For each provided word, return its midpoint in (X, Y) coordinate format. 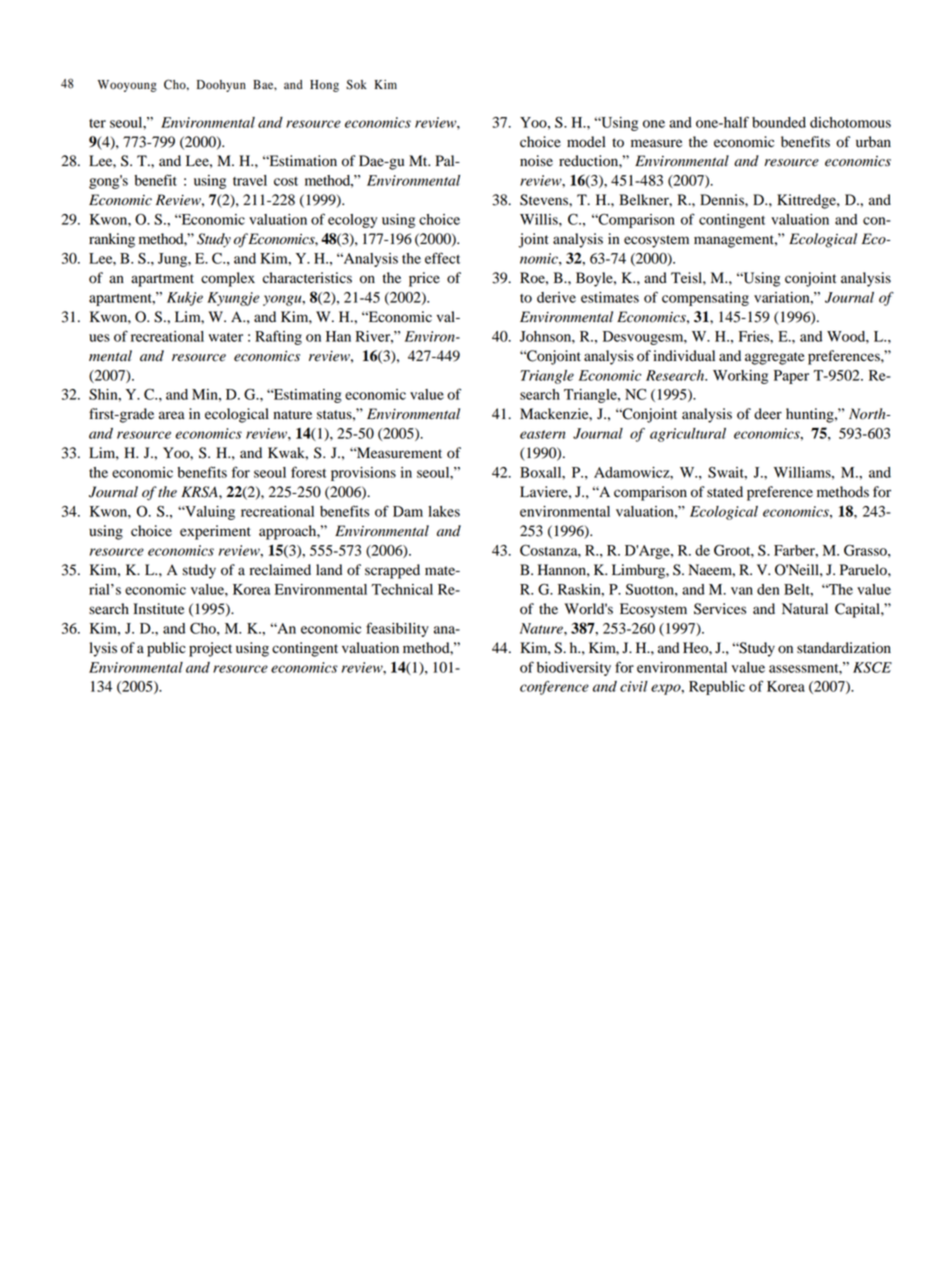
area (172, 415)
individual (684, 356)
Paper (791, 377)
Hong (324, 86)
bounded (779, 122)
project (210, 649)
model (586, 142)
